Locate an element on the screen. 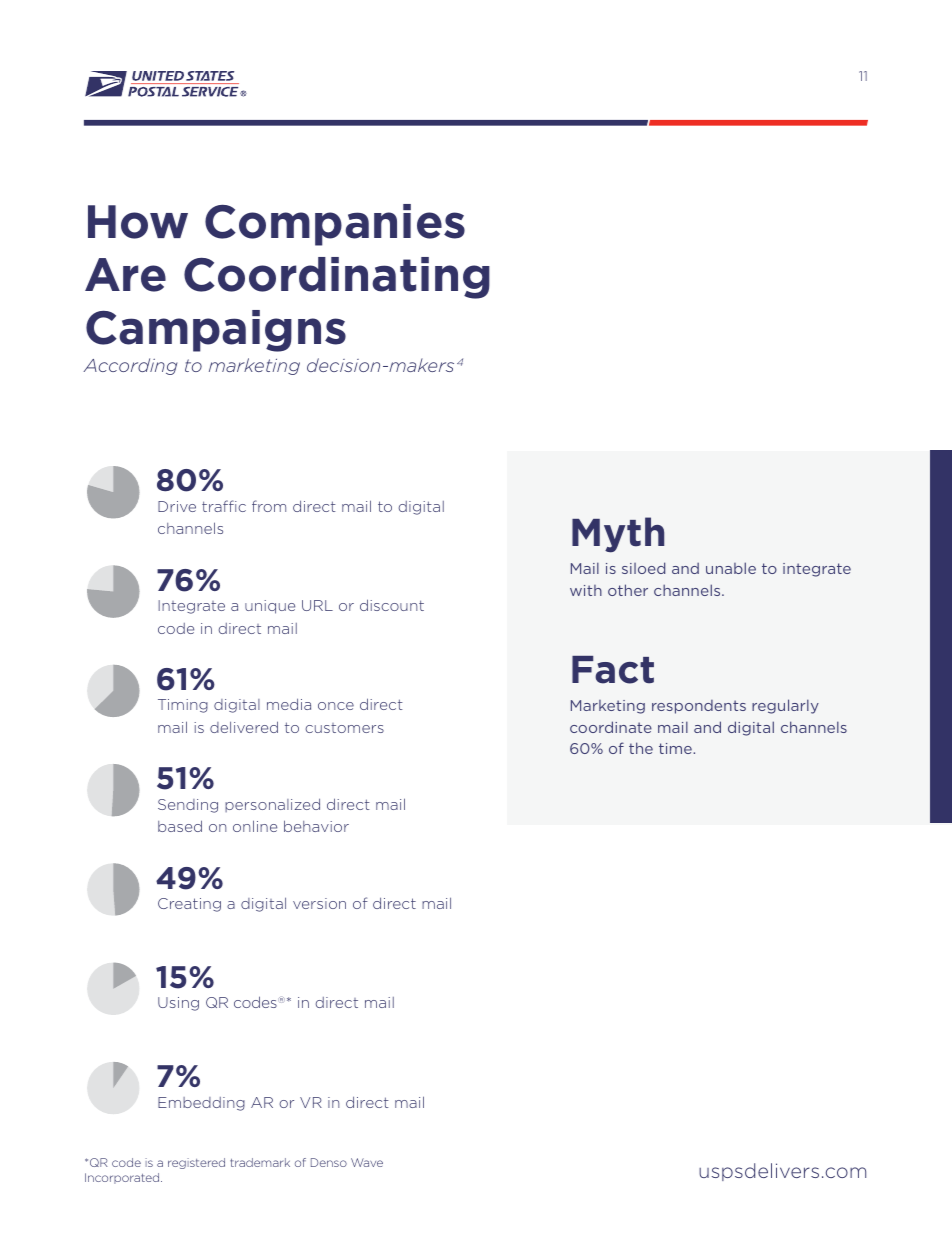  respondents is located at coordinates (699, 707).
